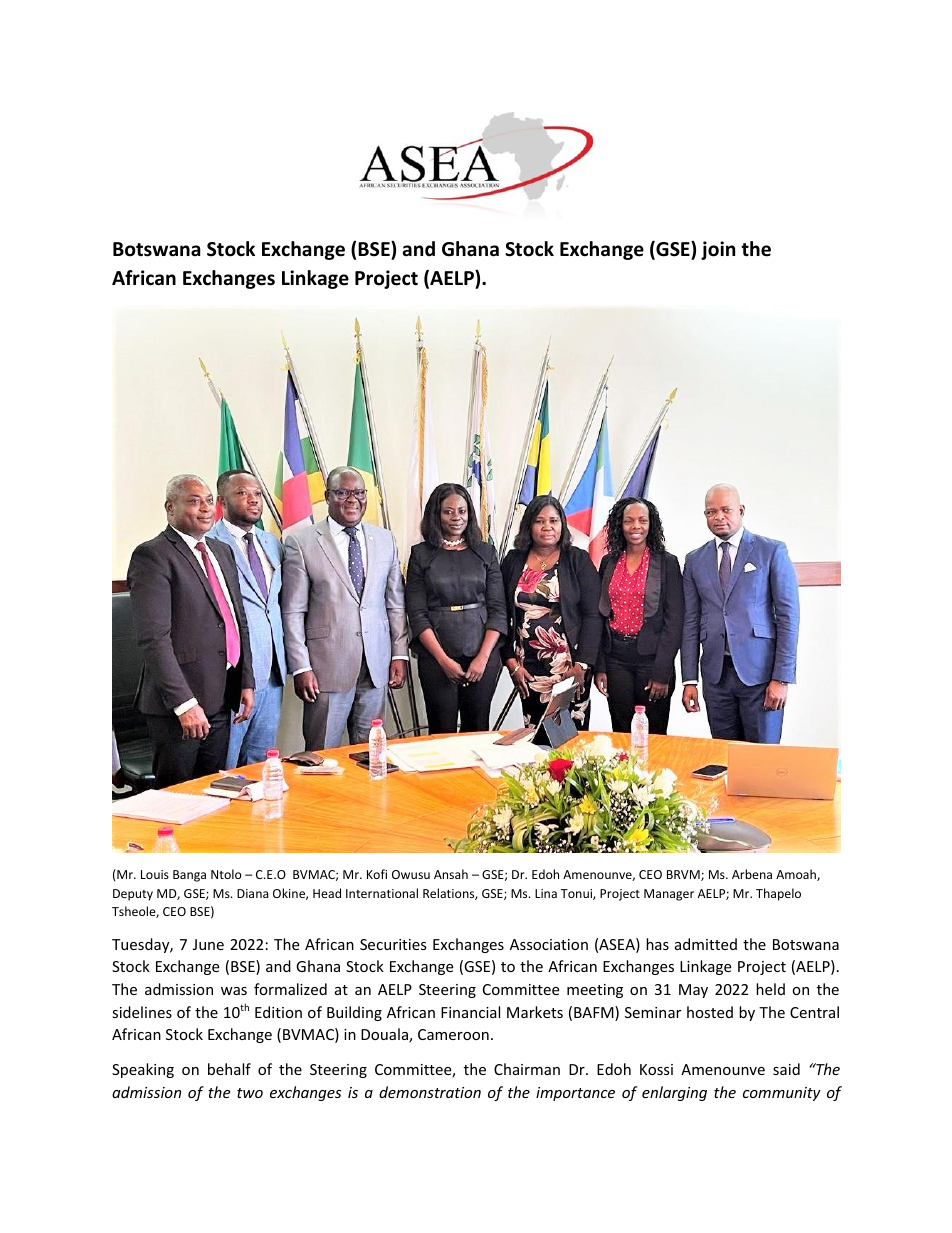 This screenshot has height=1233, width=952. Describe the element at coordinates (718, 250) in the screenshot. I see `join` at that location.
